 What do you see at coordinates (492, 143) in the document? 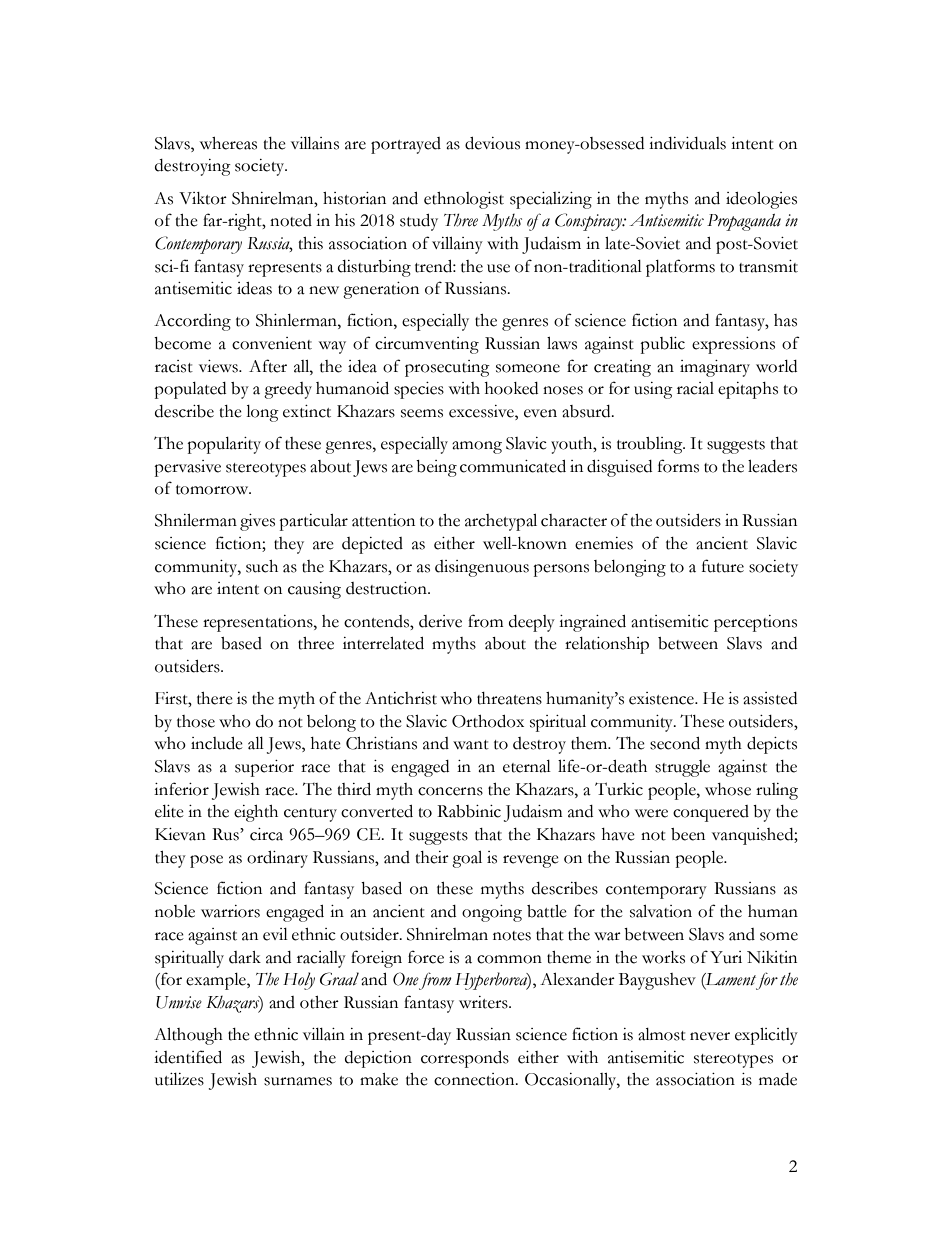
I see `devious` at bounding box center [492, 143].
